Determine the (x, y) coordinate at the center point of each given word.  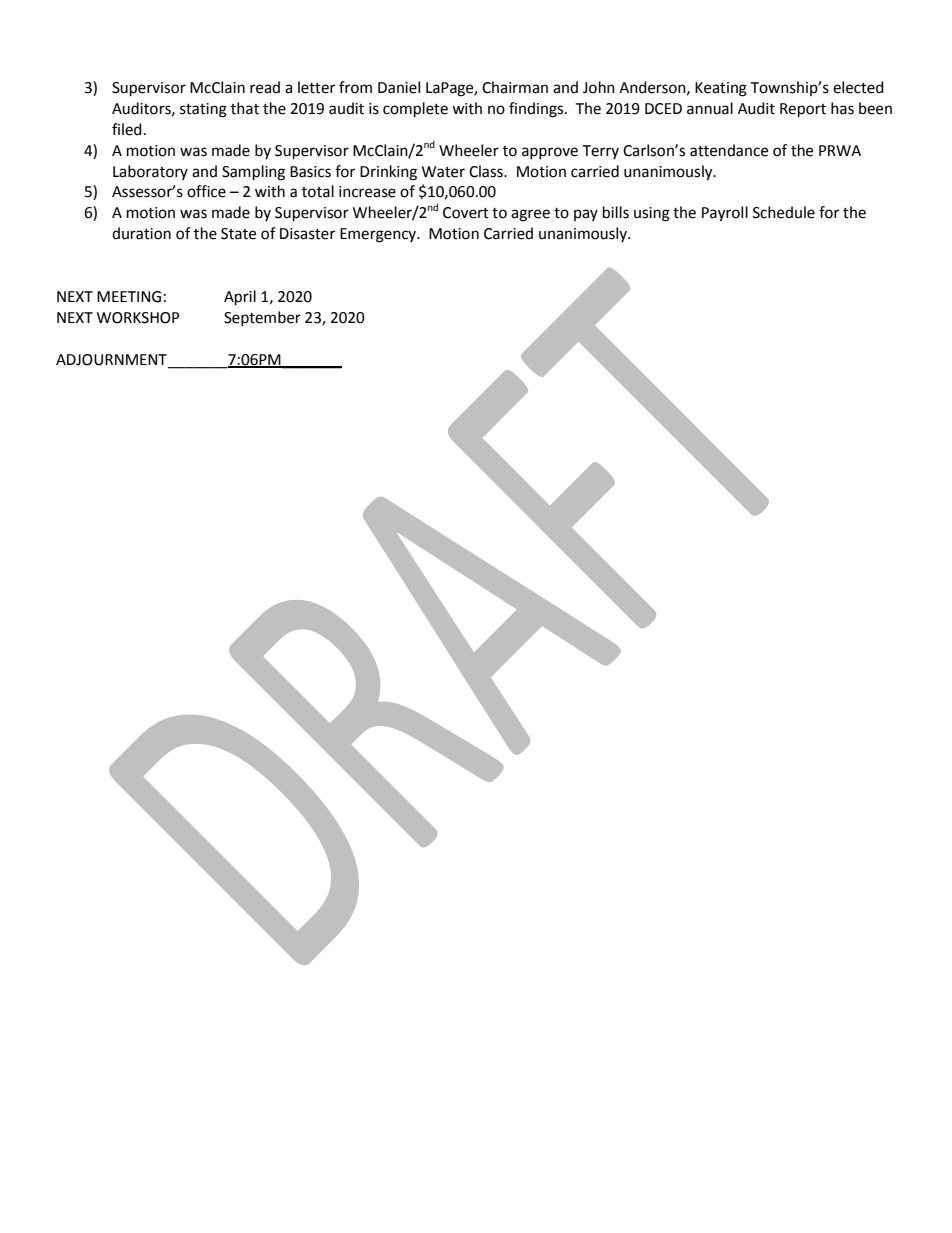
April (240, 298)
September (262, 318)
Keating (721, 89)
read (265, 87)
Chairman (515, 87)
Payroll (725, 214)
